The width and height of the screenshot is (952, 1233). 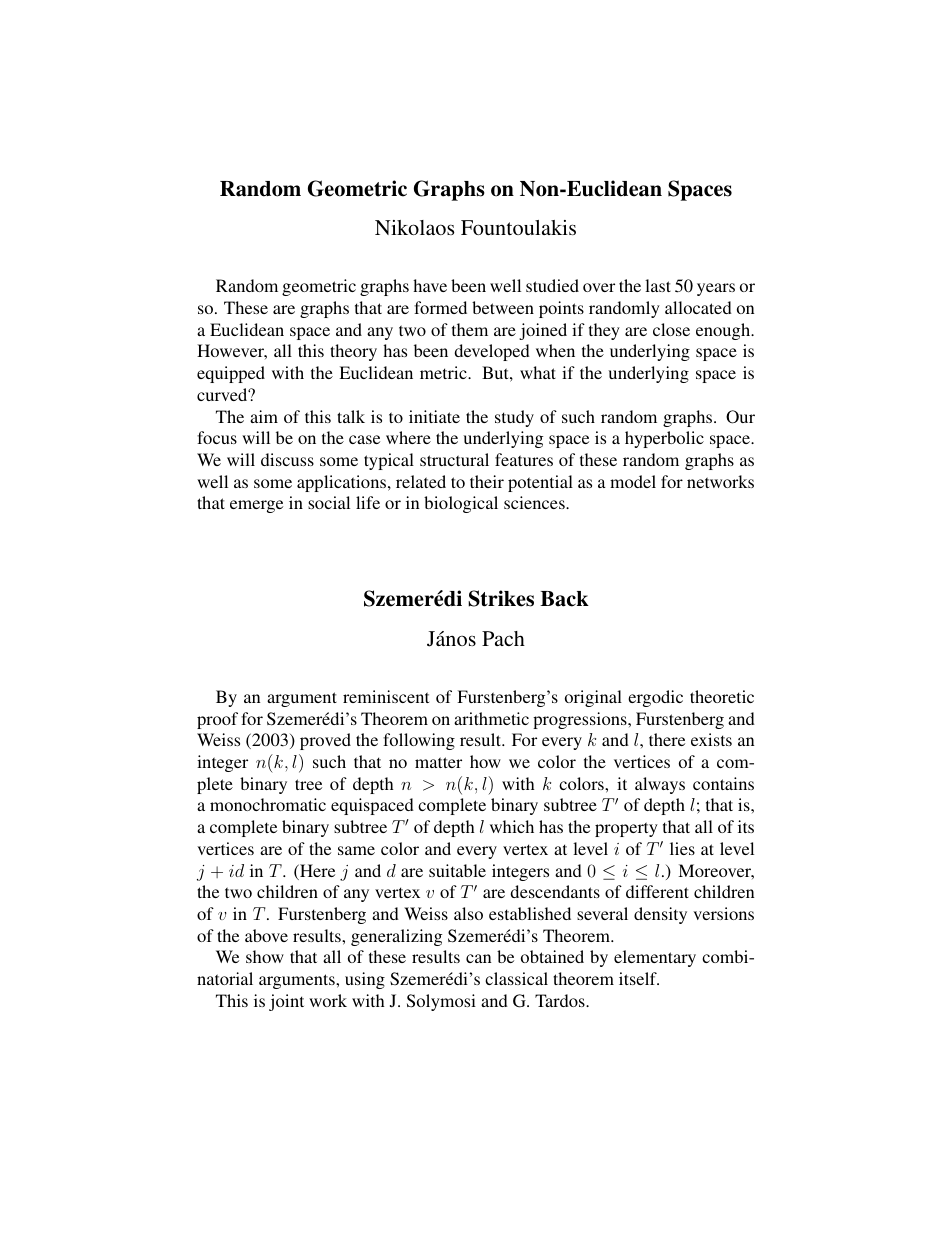 What do you see at coordinates (487, 481) in the screenshot?
I see `their` at bounding box center [487, 481].
